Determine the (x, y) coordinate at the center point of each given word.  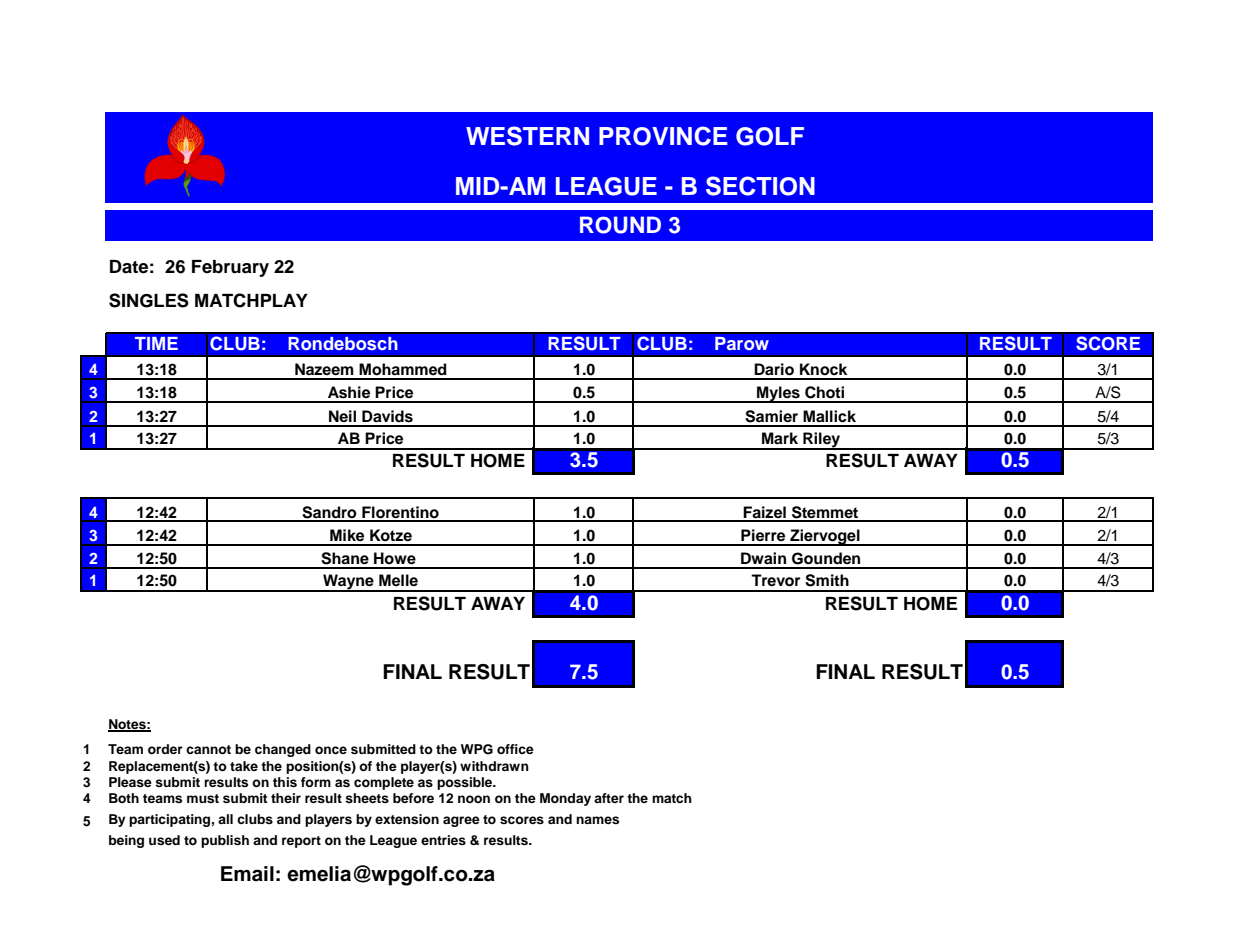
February (230, 268)
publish (225, 841)
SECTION (760, 186)
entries (443, 840)
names (597, 820)
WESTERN (527, 136)
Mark (780, 438)
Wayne (348, 583)
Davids (387, 416)
